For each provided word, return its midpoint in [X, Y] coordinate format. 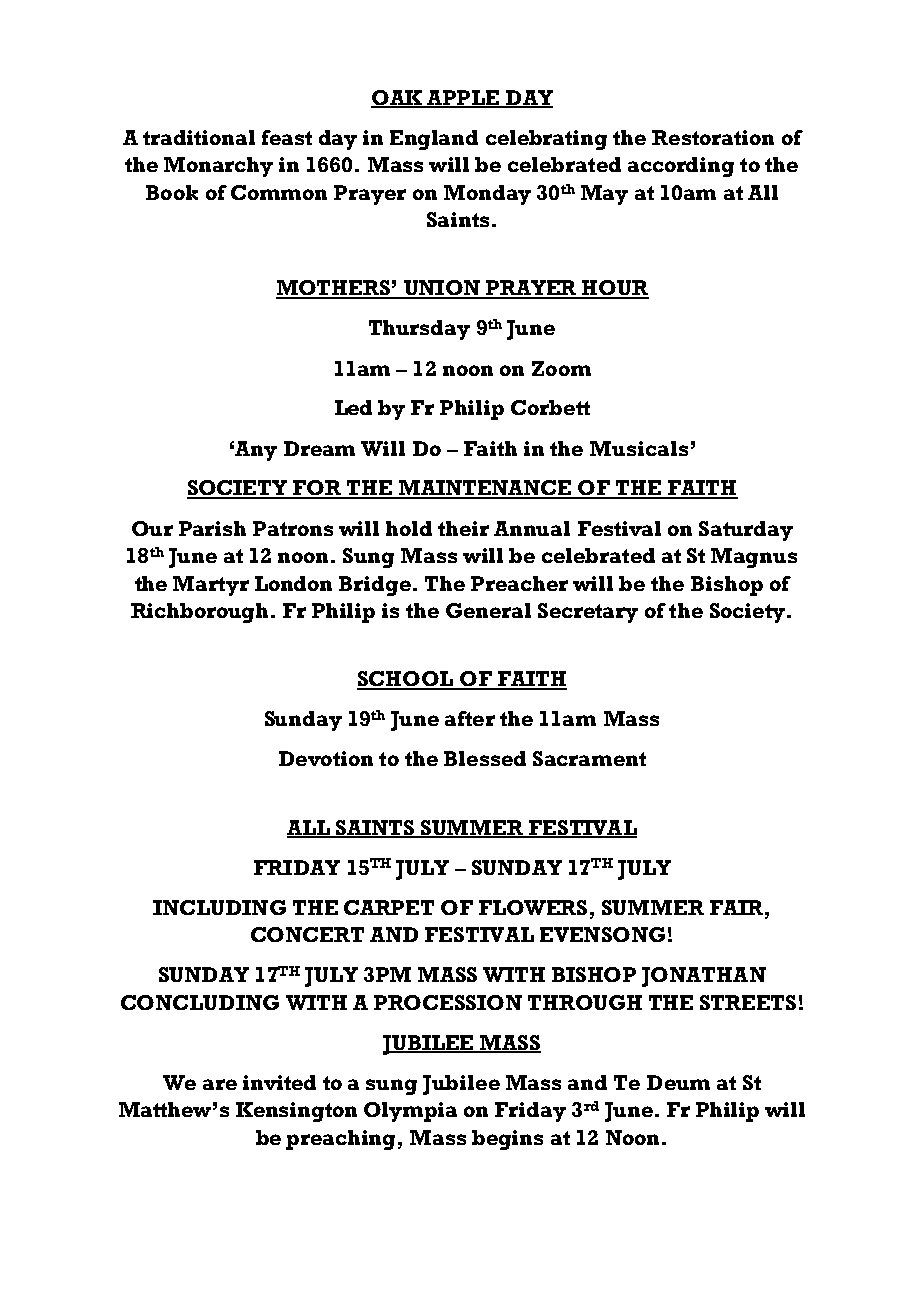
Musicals [639, 448]
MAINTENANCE [485, 489]
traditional [199, 137]
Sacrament [589, 758]
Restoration [713, 137]
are [220, 1084]
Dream [319, 448]
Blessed [485, 758]
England [434, 140]
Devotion [326, 758]
